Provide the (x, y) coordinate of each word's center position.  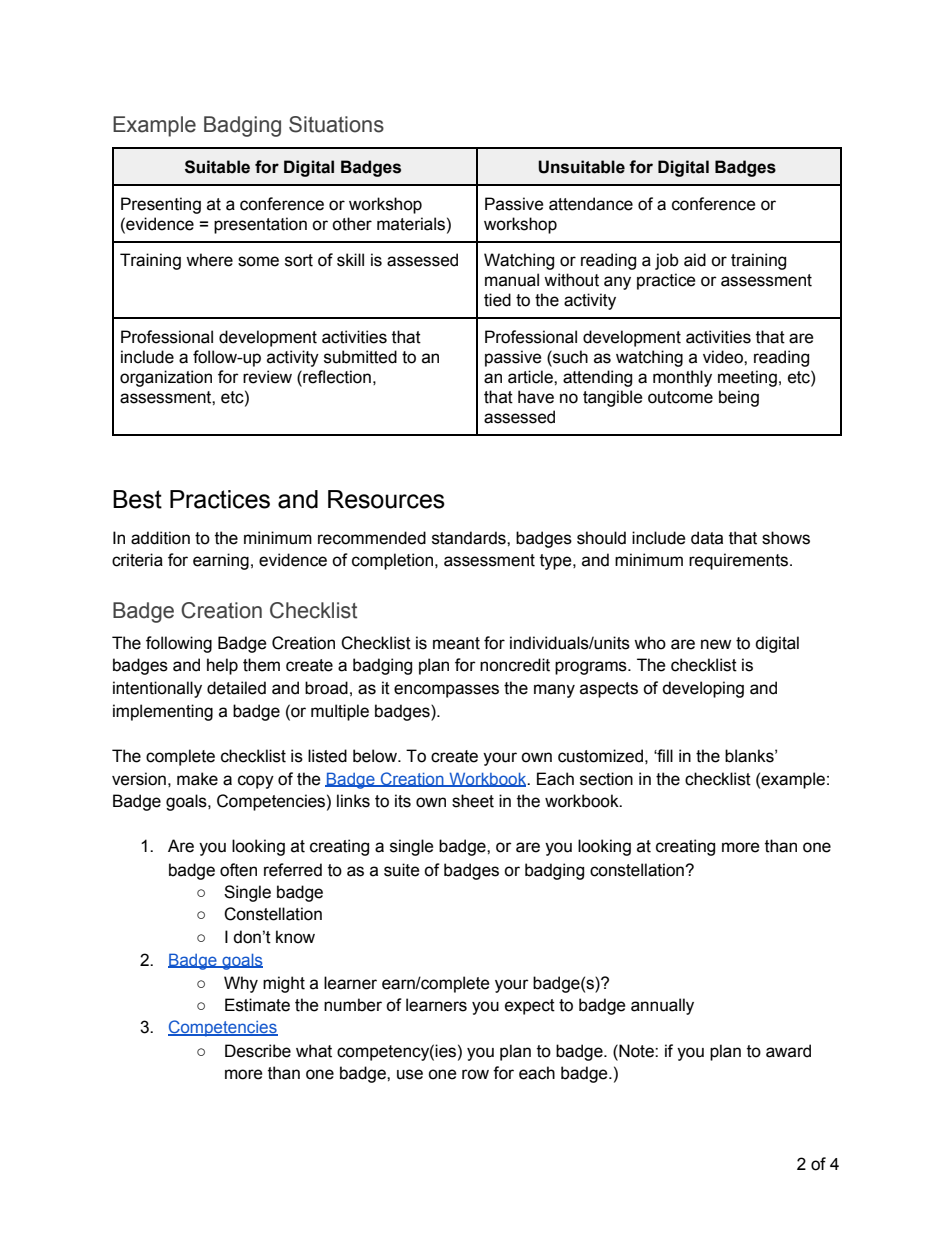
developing (703, 689)
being (739, 398)
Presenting (161, 205)
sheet (473, 801)
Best (137, 499)
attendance (591, 204)
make (197, 779)
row (475, 1074)
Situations (336, 124)
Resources (386, 499)
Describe (258, 1051)
